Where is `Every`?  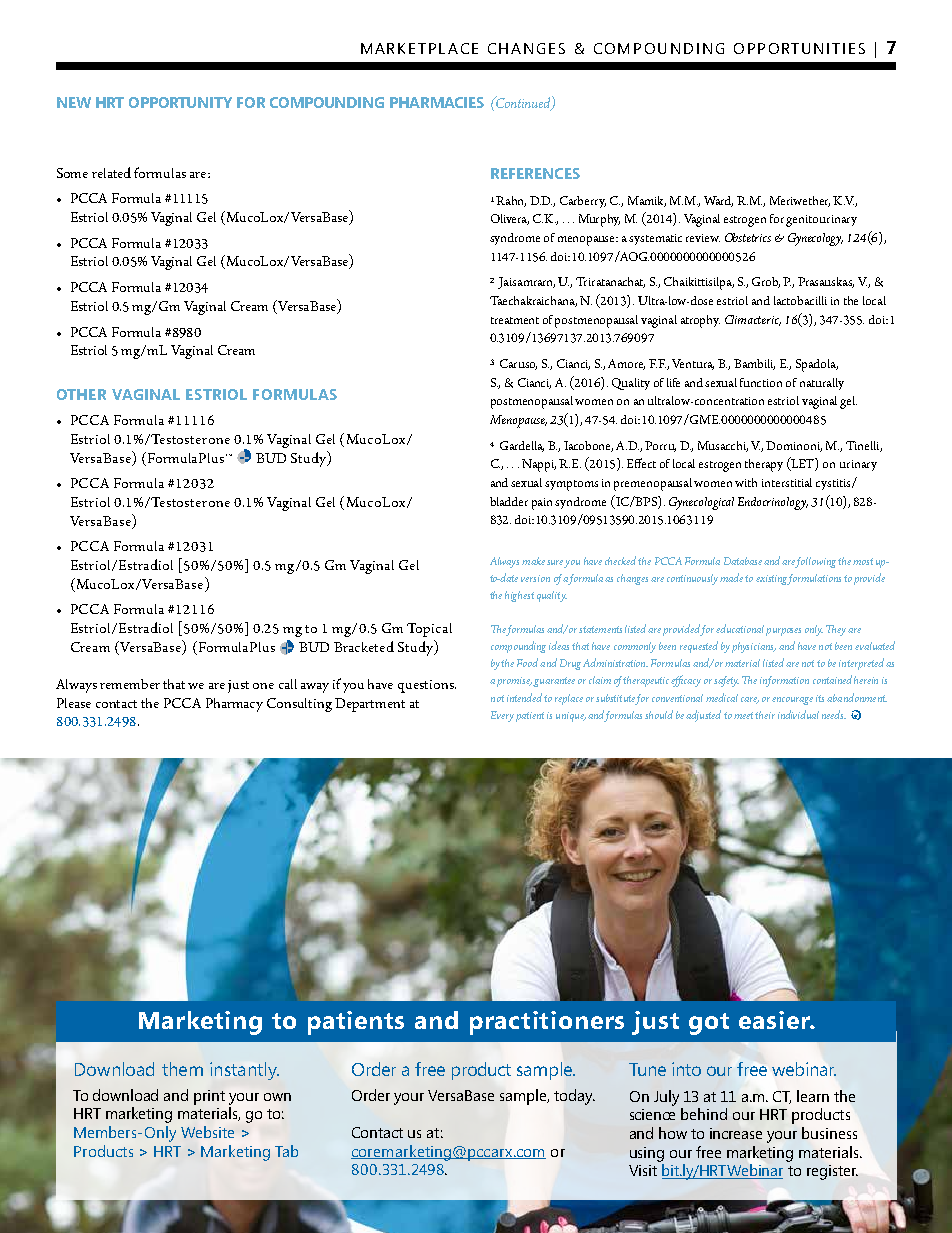
Every is located at coordinates (502, 716).
